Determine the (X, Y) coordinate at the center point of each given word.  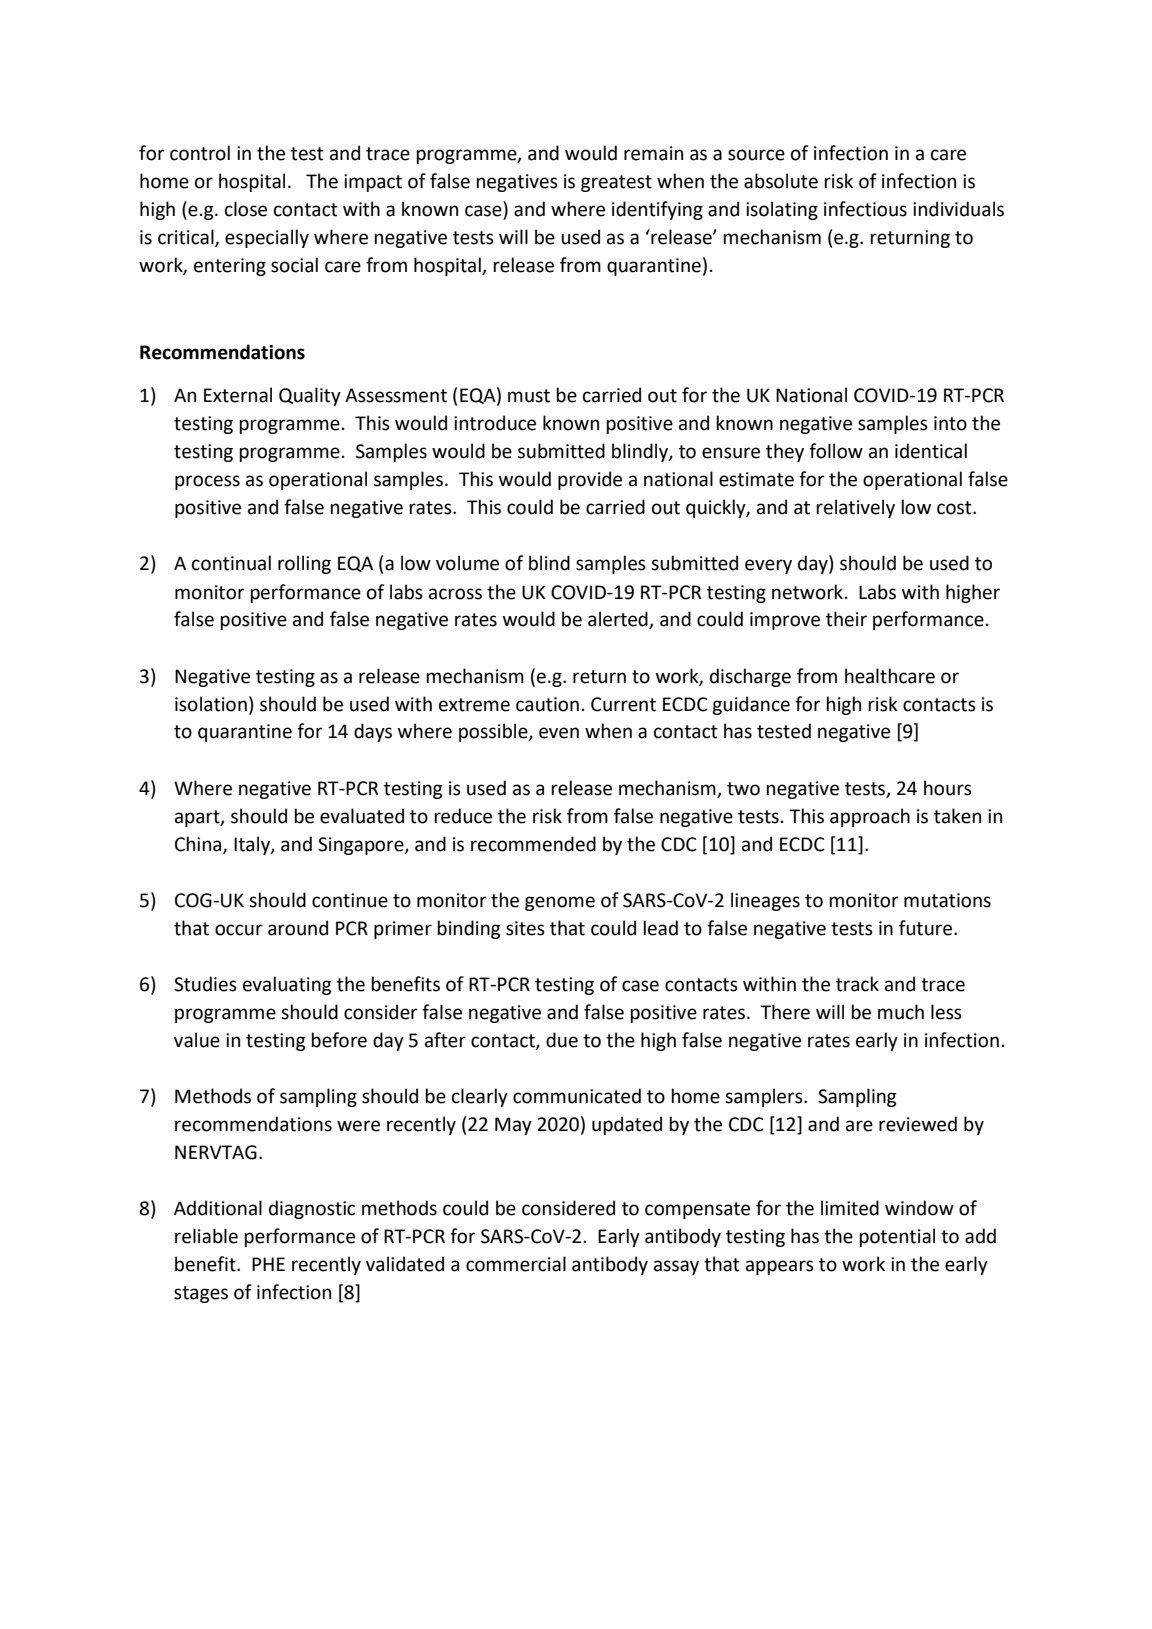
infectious (865, 209)
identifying (657, 210)
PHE (268, 1264)
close (246, 209)
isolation (211, 704)
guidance (751, 705)
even (559, 733)
